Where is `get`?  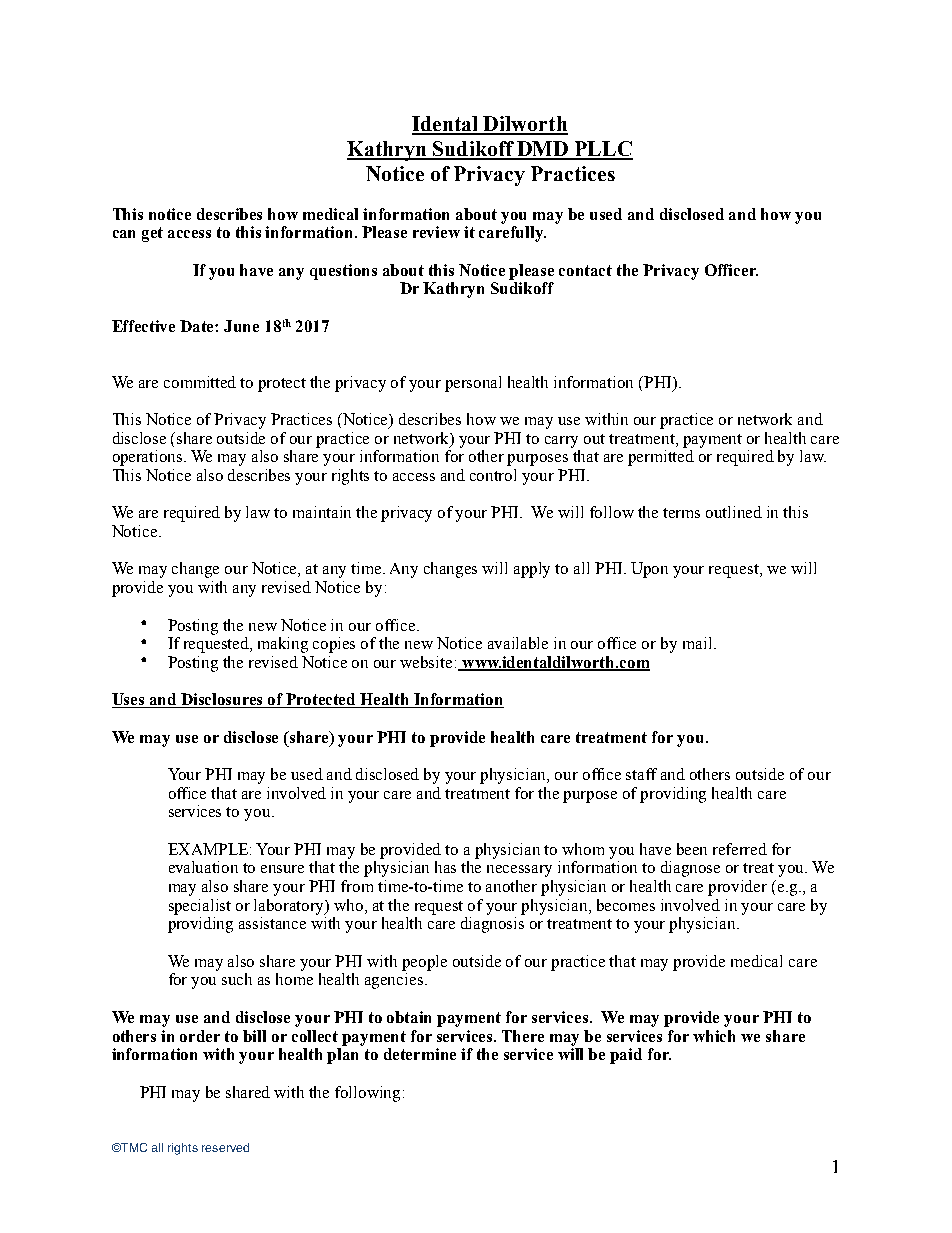 get is located at coordinates (152, 234).
